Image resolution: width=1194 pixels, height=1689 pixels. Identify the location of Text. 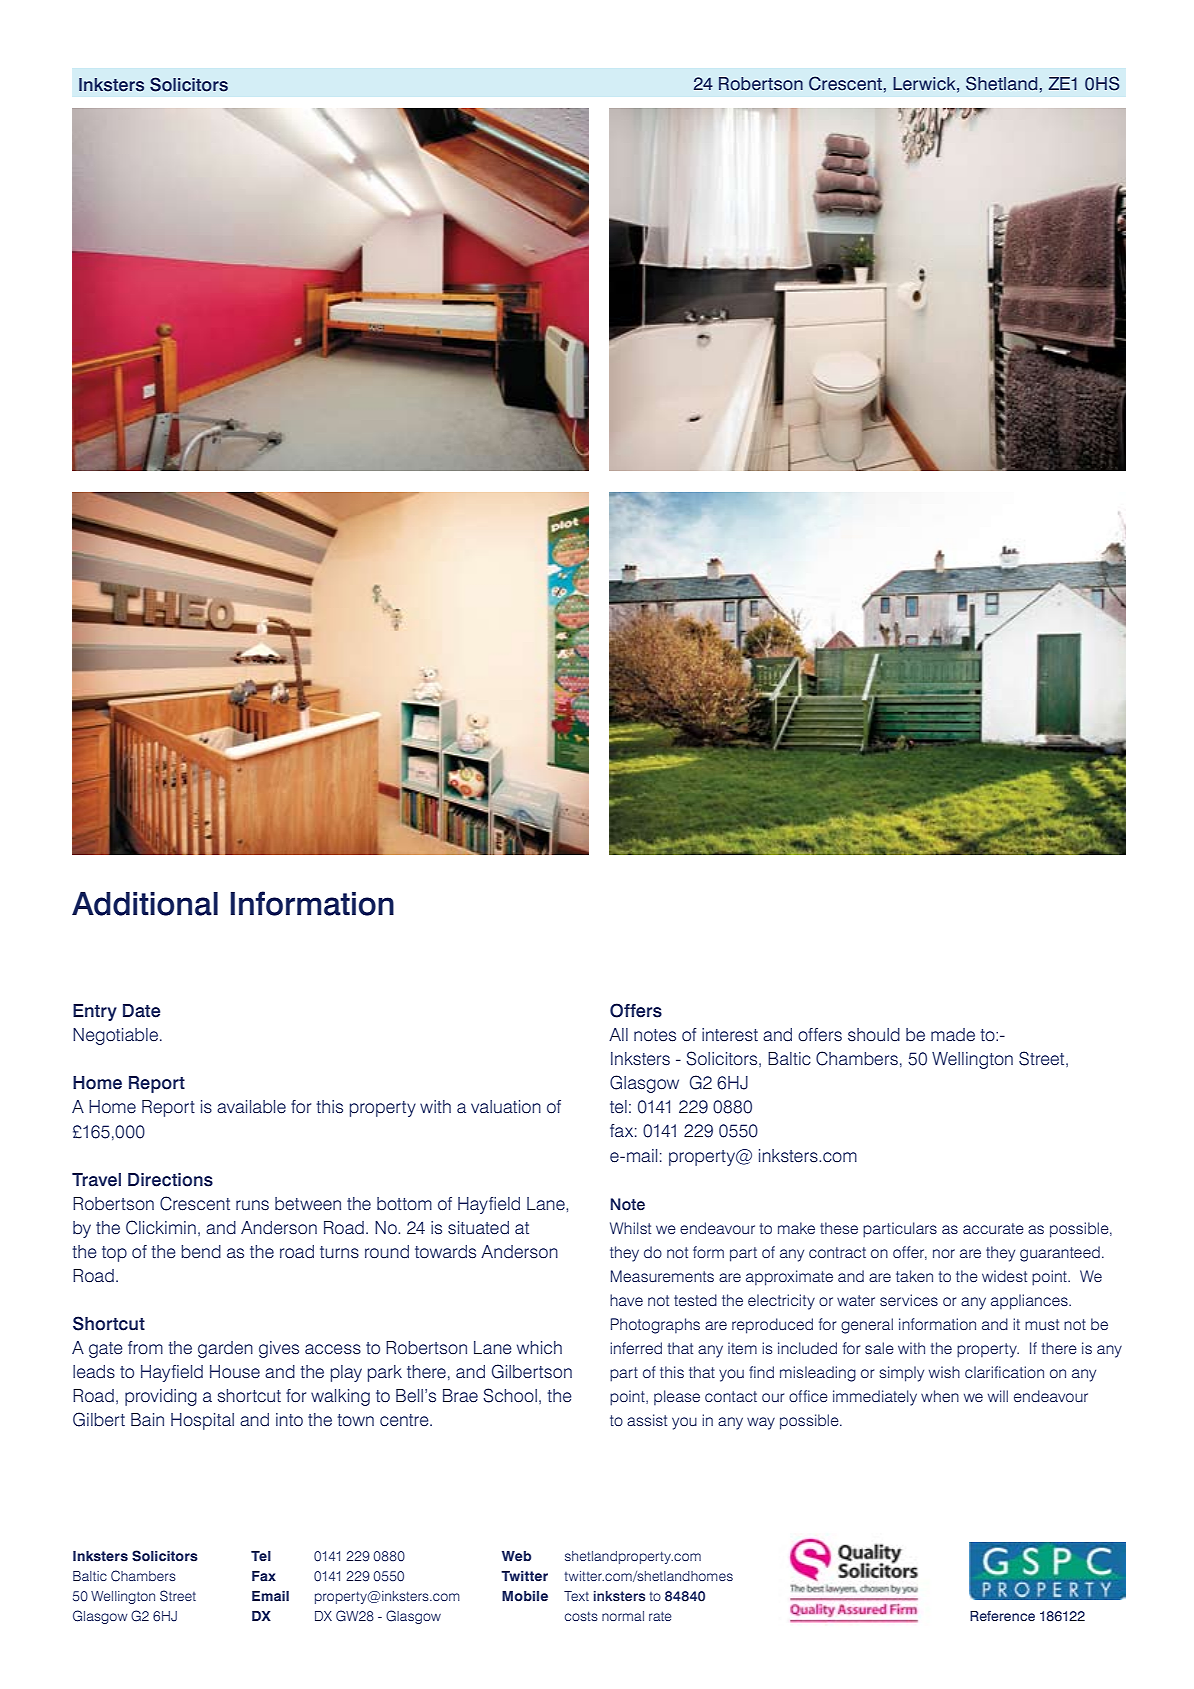
(576, 1596).
